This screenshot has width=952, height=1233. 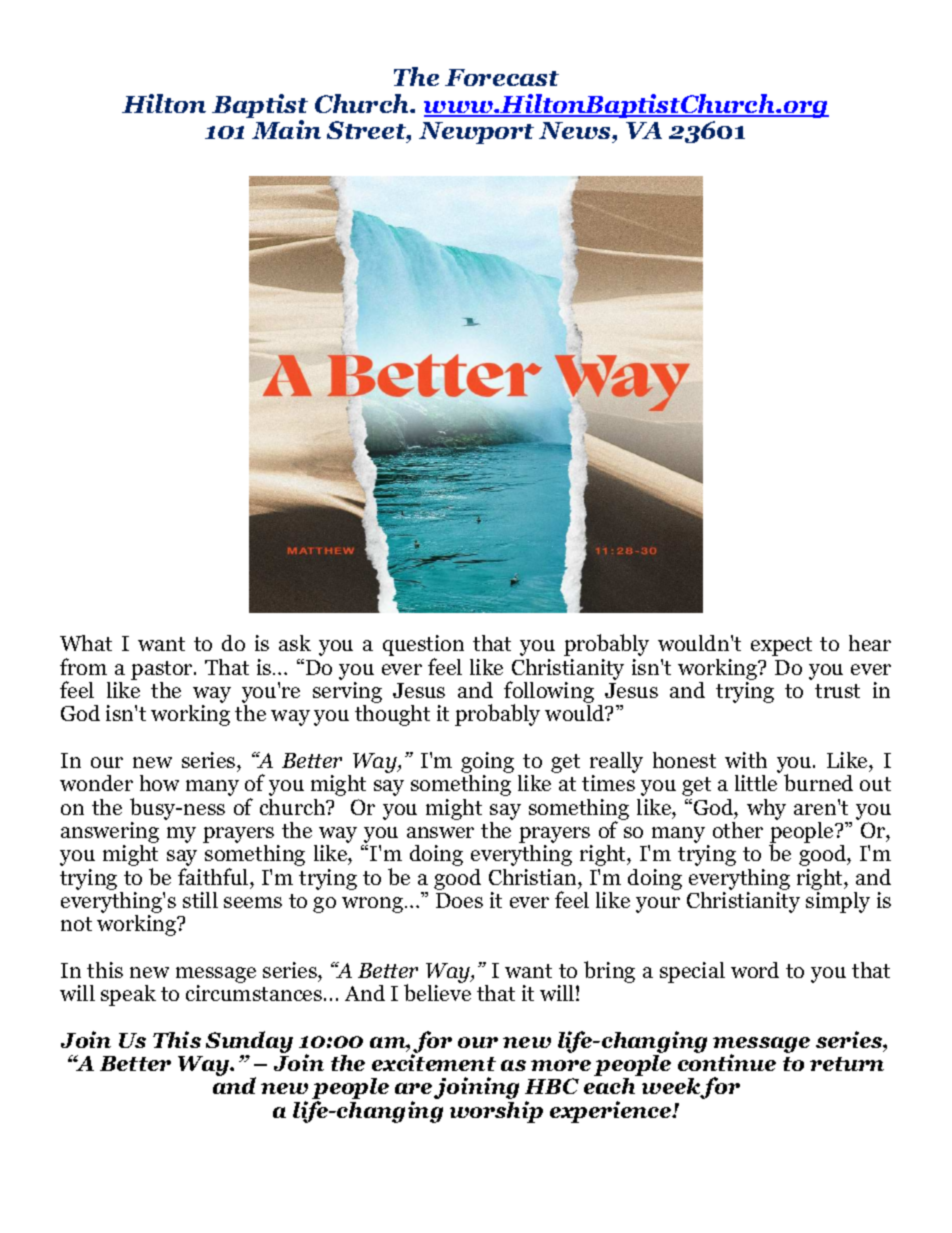 What do you see at coordinates (423, 647) in the screenshot?
I see `question` at bounding box center [423, 647].
